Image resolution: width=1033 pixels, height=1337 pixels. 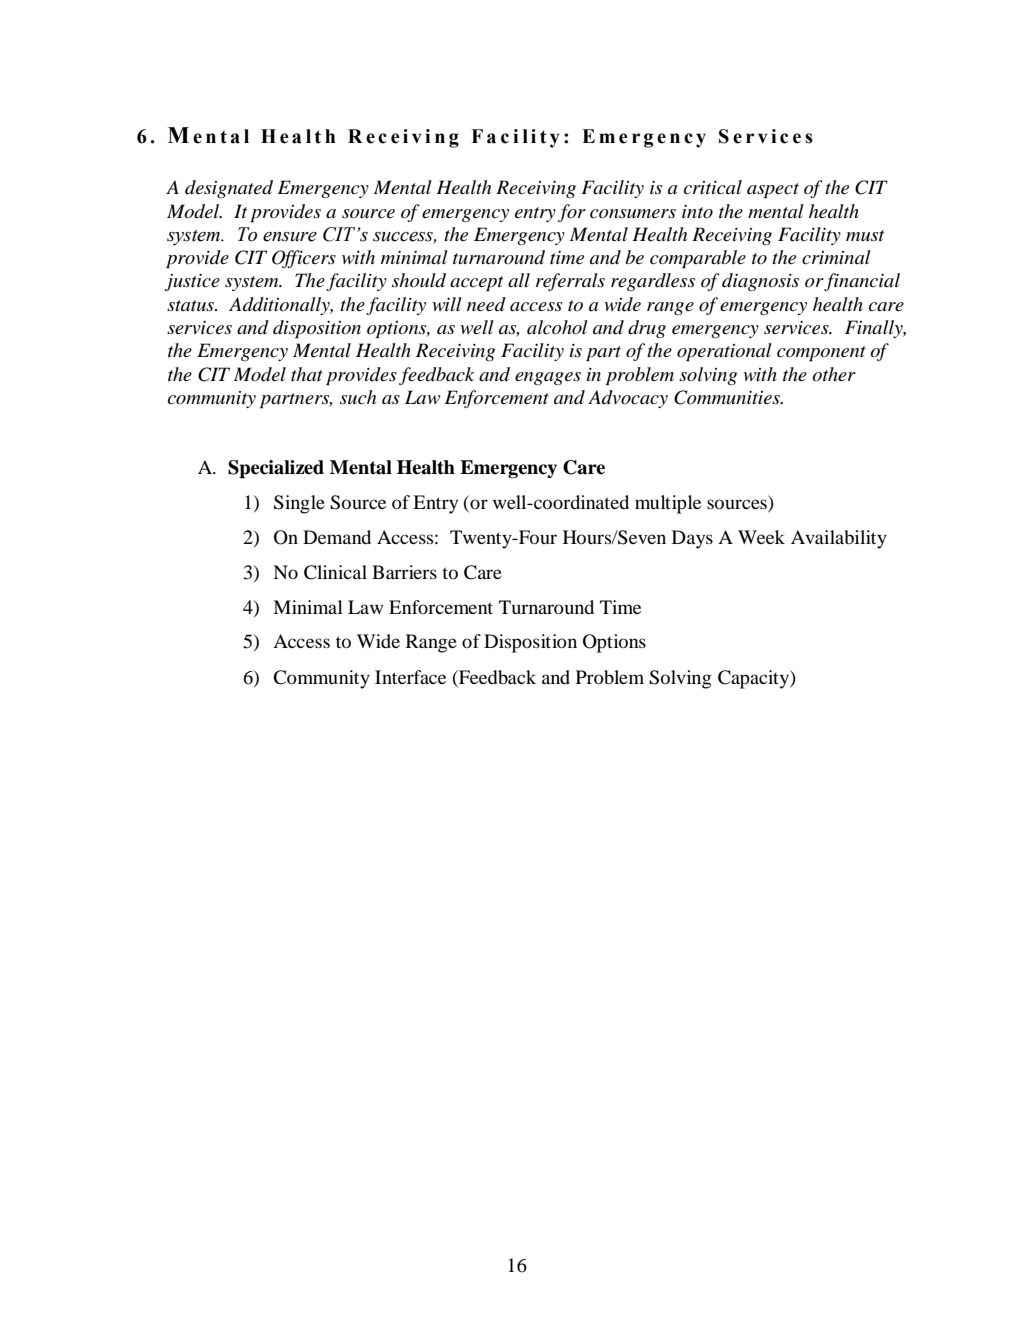 I want to click on aspect, so click(x=773, y=190).
